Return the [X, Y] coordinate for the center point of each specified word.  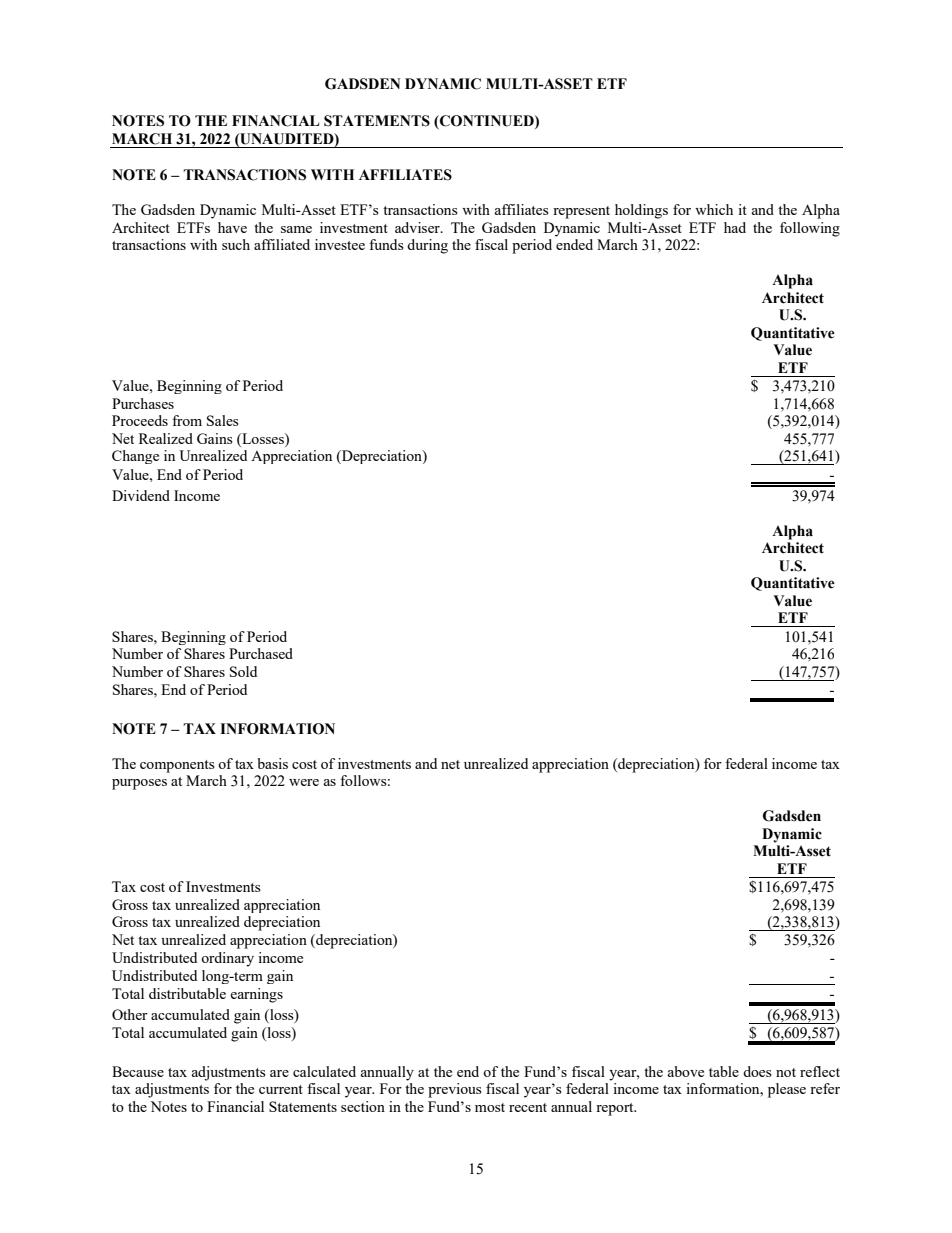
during [427, 246]
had [735, 227]
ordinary [227, 959]
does [757, 1071]
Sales [223, 420]
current [281, 1089]
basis [272, 763]
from [187, 420]
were [304, 782]
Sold [243, 671]
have [232, 227]
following [810, 229]
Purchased [261, 653]
